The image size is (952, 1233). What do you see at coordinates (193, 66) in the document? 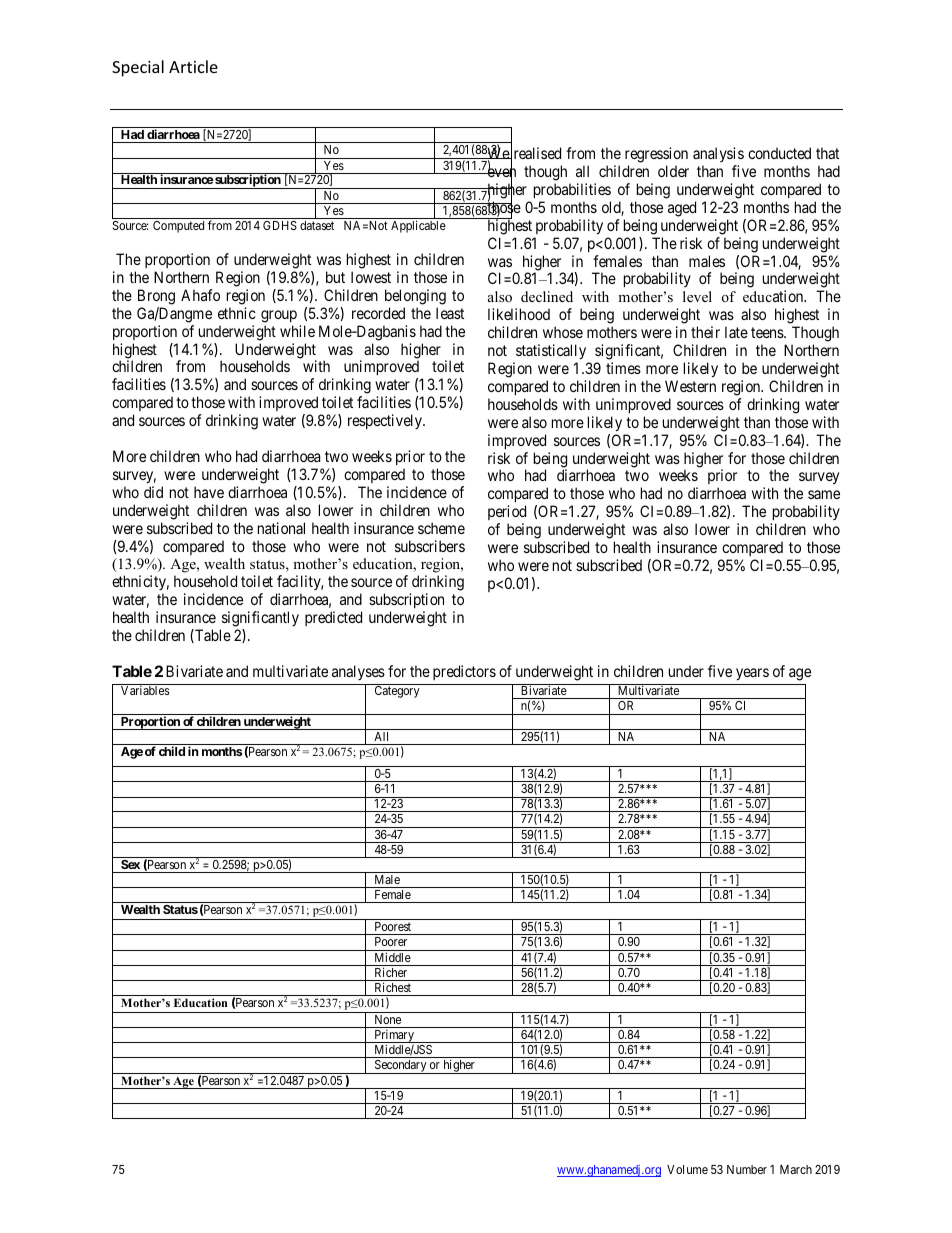
I see `Article` at bounding box center [193, 66].
